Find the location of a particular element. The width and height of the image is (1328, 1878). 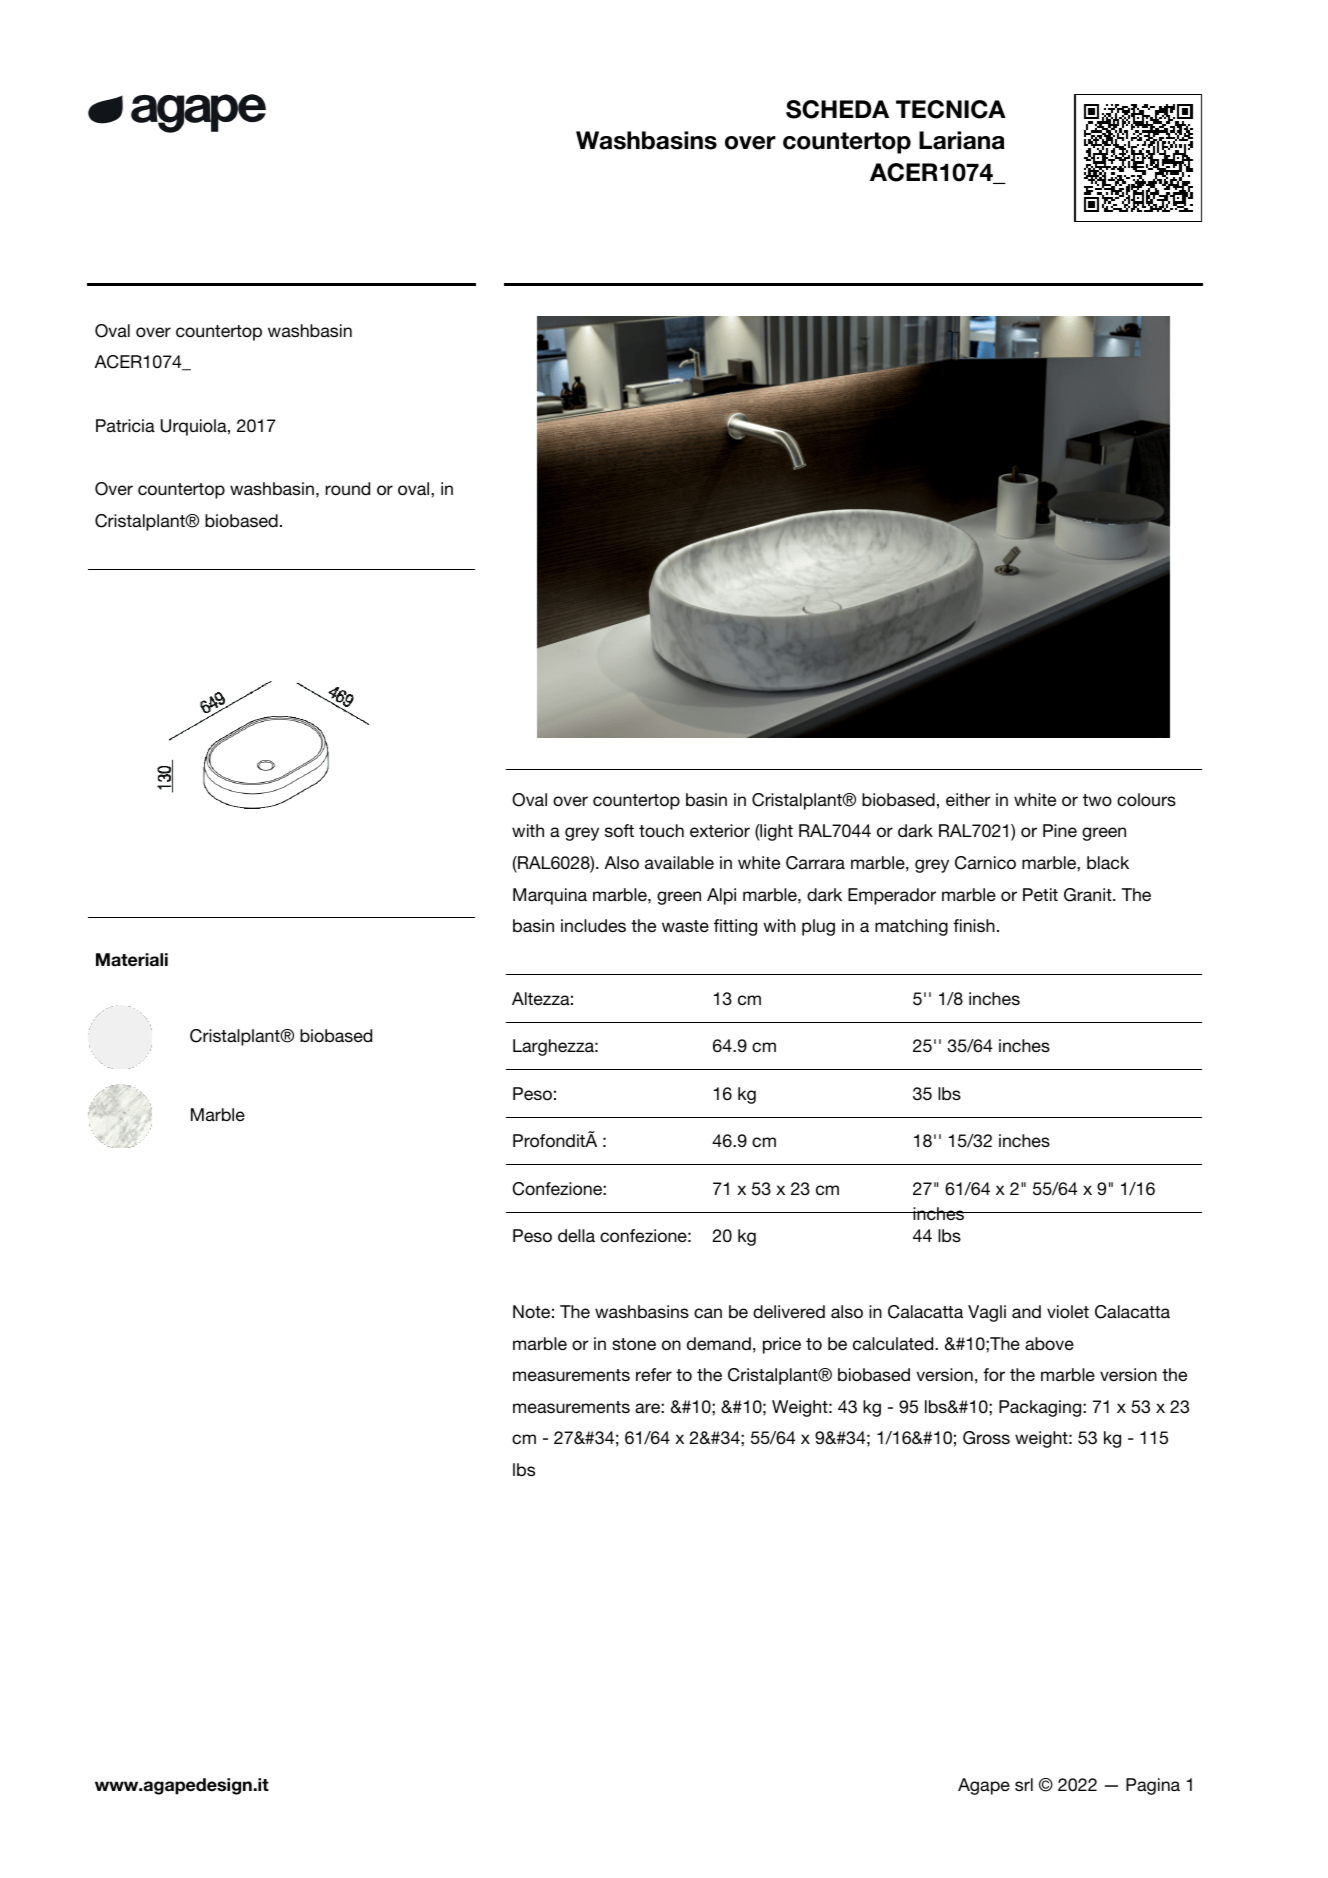

refer is located at coordinates (654, 1374).
